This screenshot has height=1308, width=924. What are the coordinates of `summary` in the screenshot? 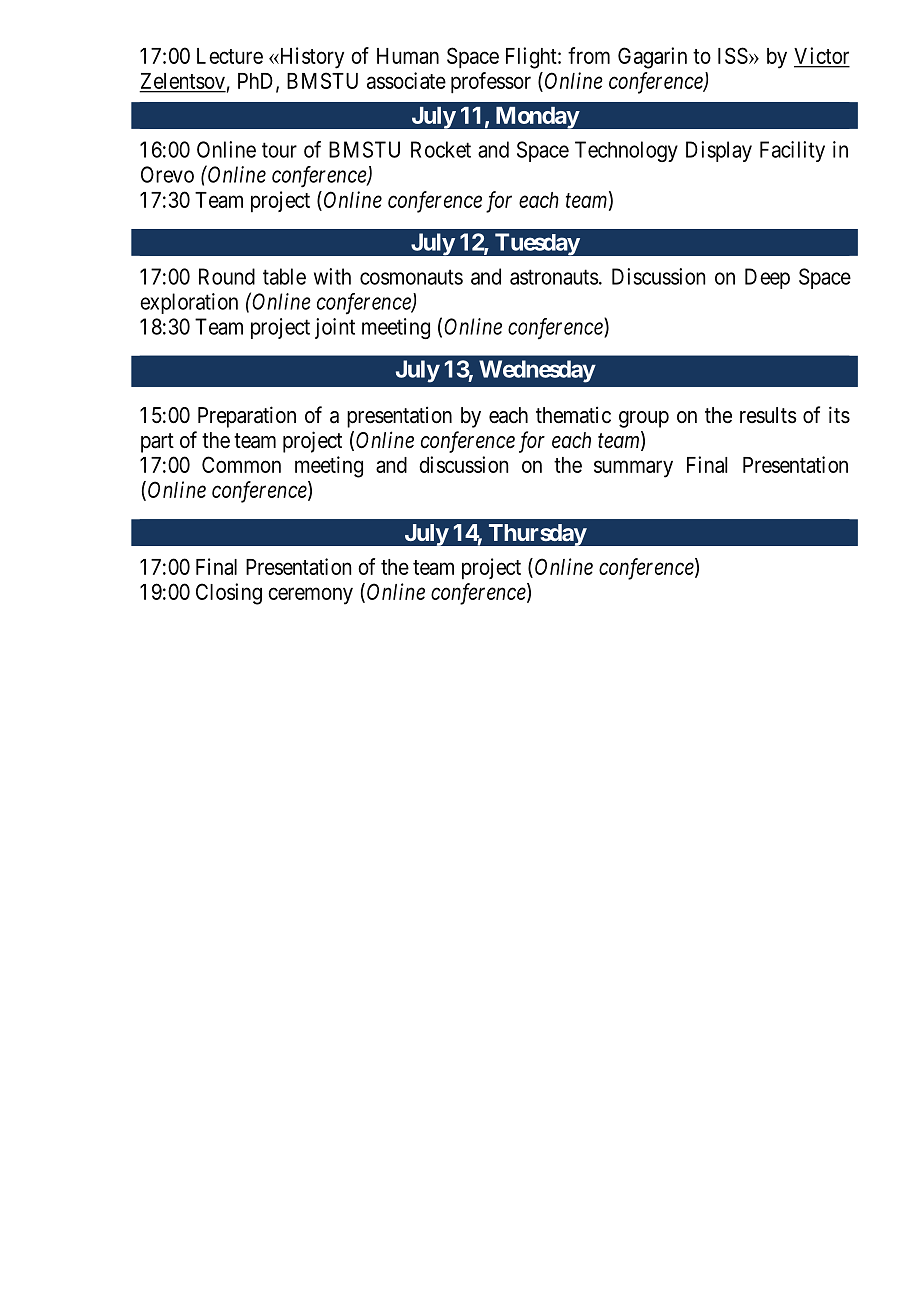 It's located at (633, 469).
